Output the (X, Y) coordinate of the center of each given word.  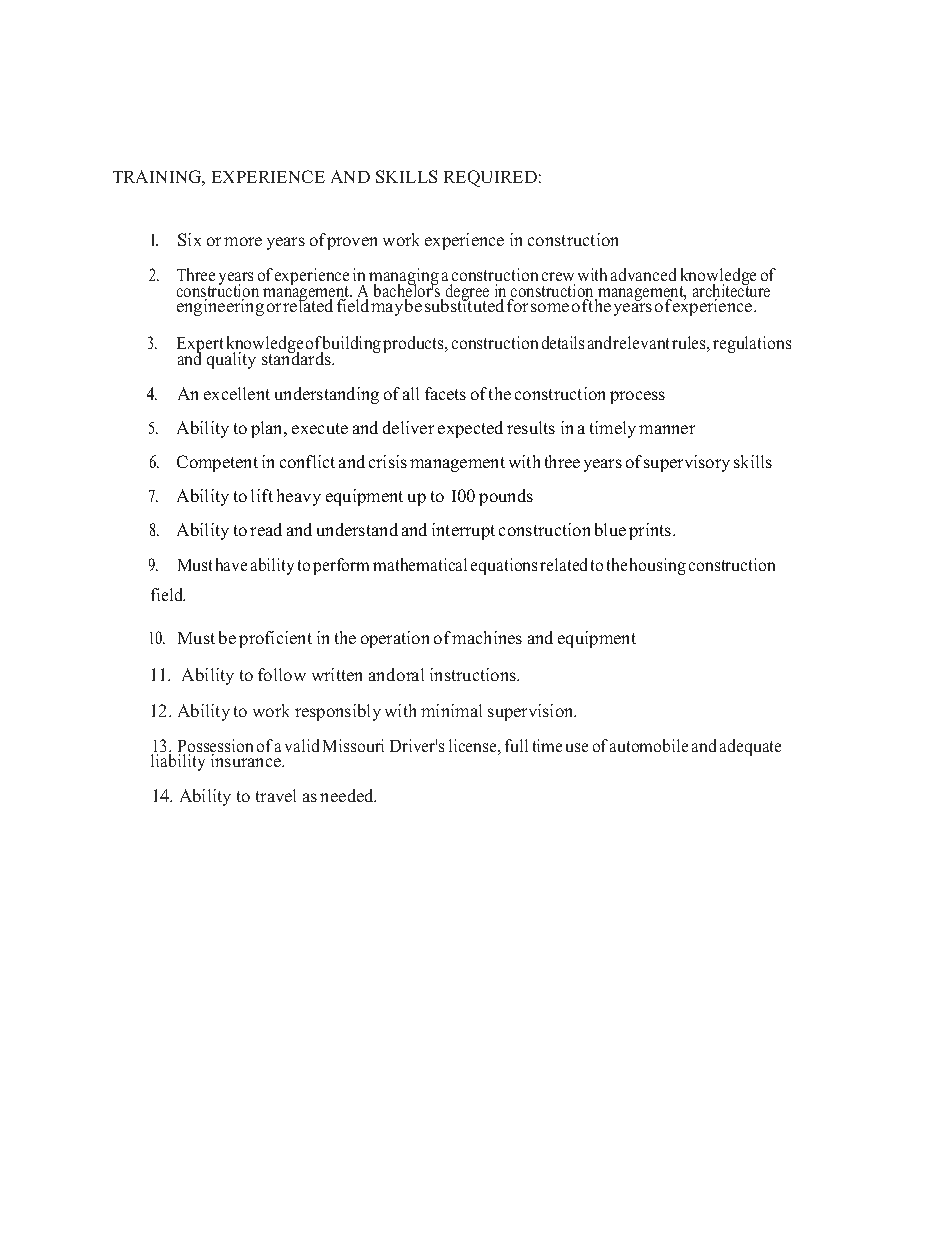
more (243, 241)
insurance (247, 760)
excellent (237, 393)
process (637, 397)
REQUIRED (490, 178)
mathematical (420, 564)
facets (445, 393)
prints (651, 531)
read (266, 529)
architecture (731, 291)
